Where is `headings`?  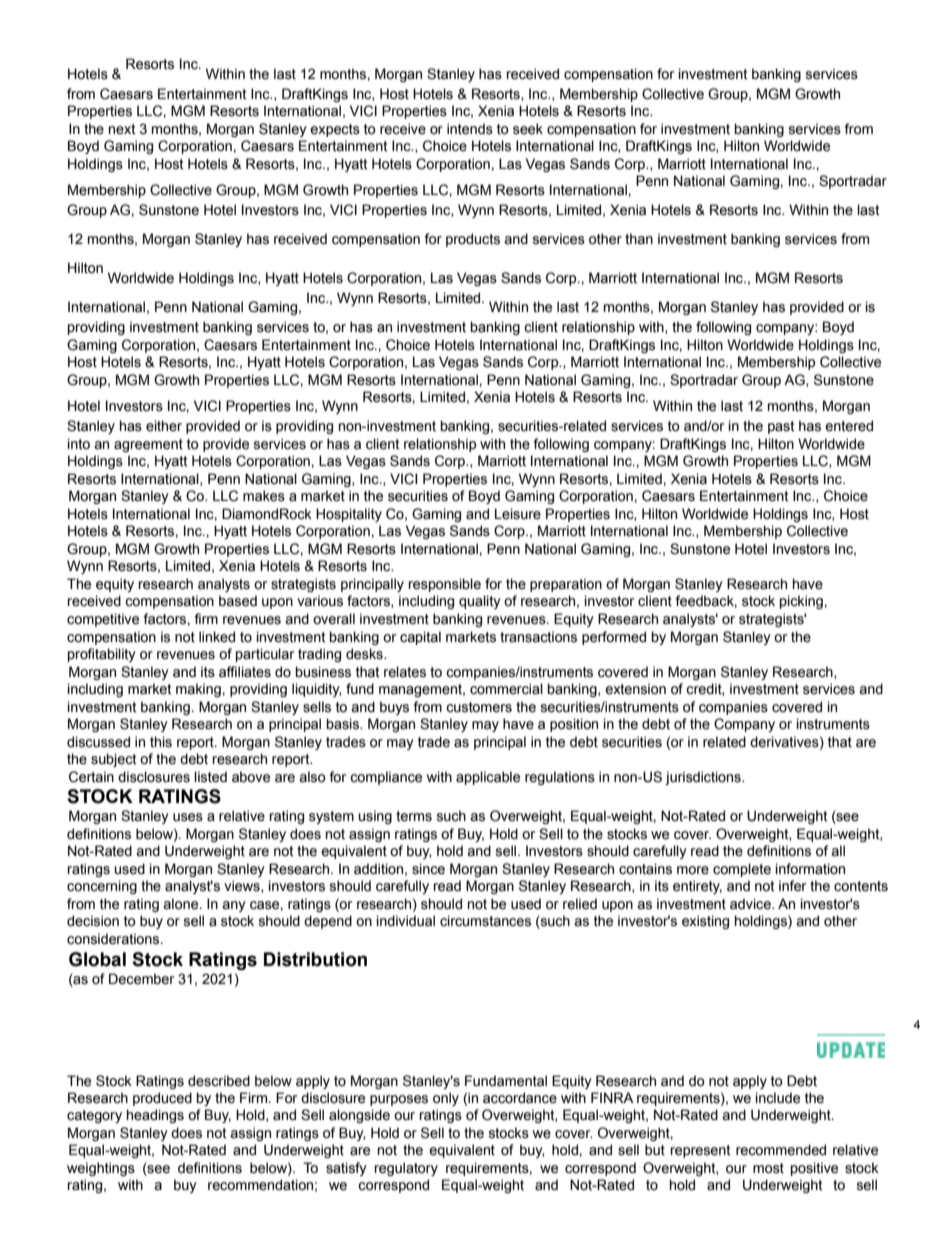
headings is located at coordinates (155, 1116).
